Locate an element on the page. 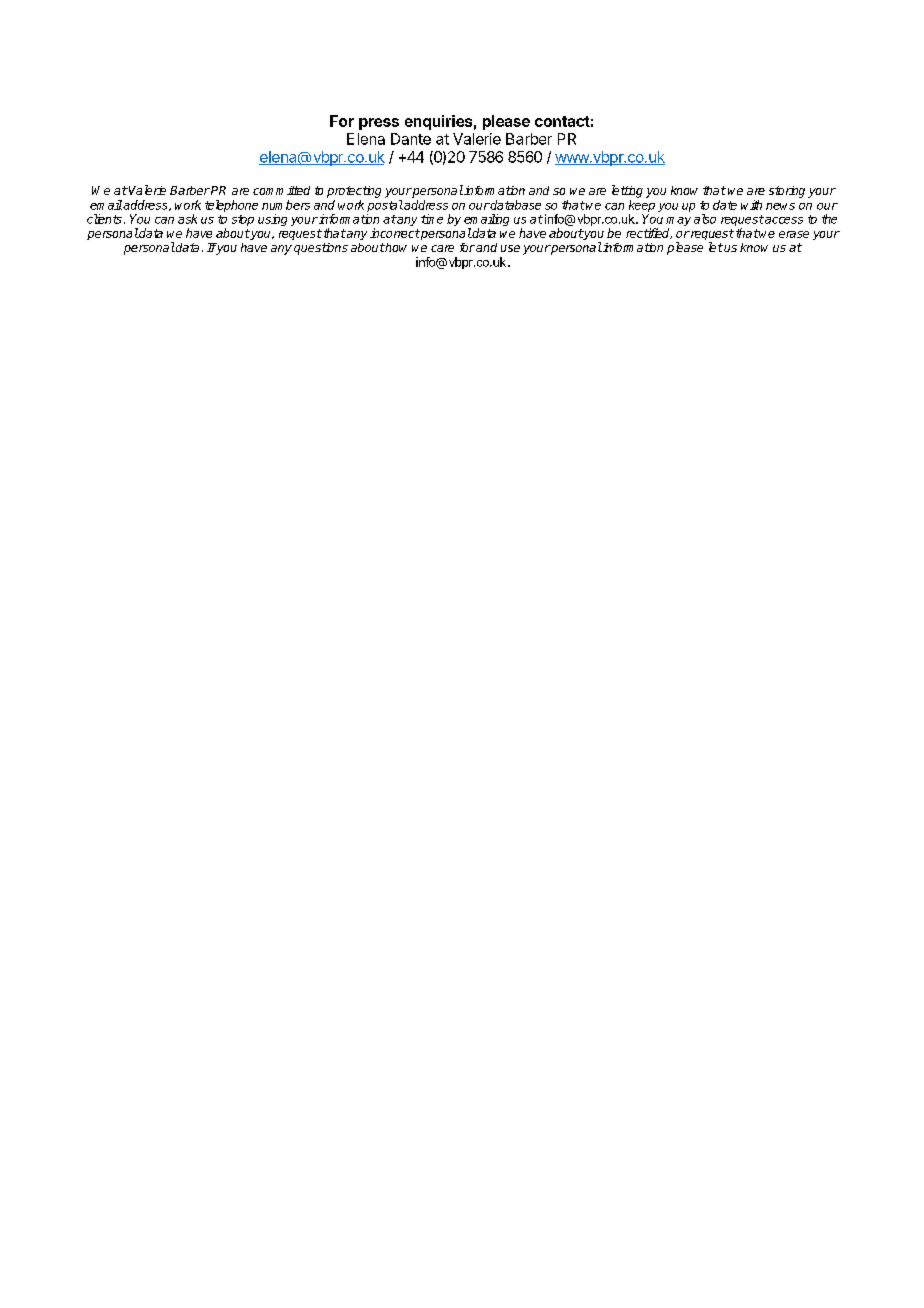  erase is located at coordinates (794, 234).
